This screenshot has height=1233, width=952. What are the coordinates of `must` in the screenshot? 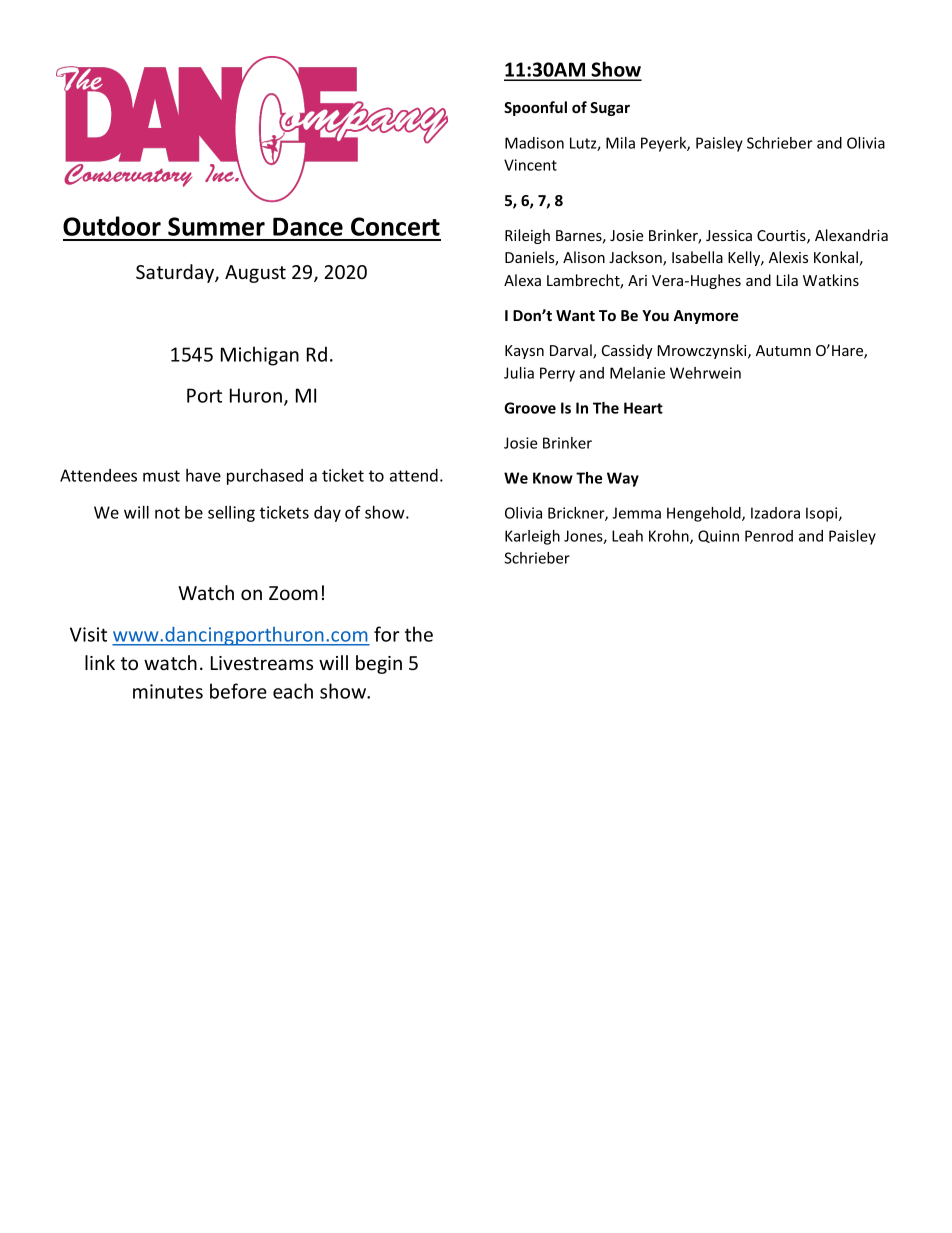 It's located at (161, 476).
